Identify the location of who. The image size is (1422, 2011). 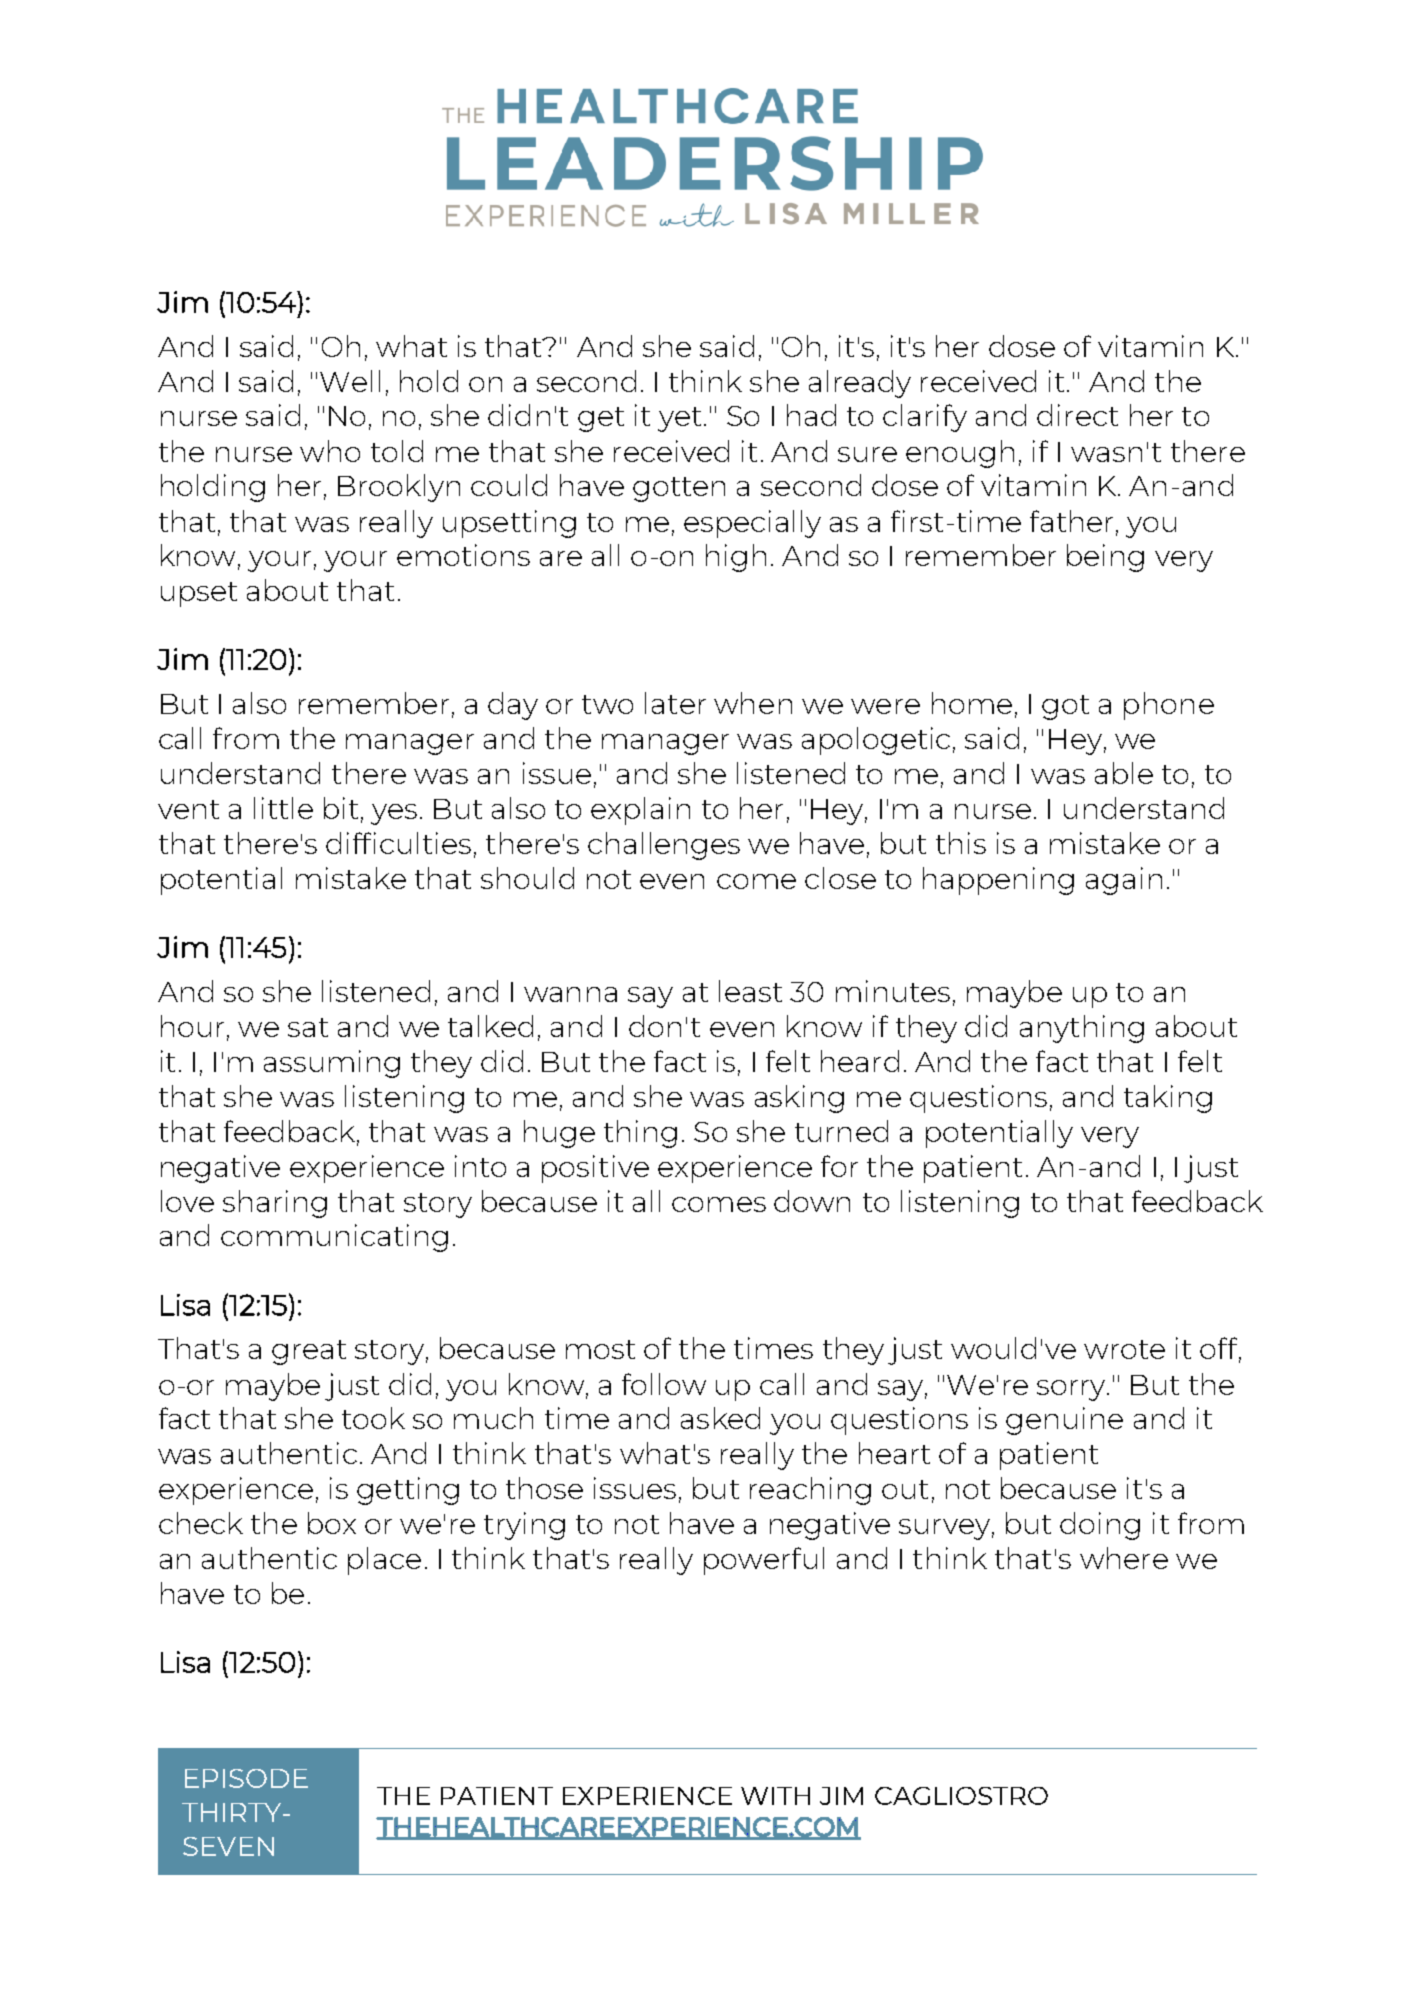
(330, 451).
